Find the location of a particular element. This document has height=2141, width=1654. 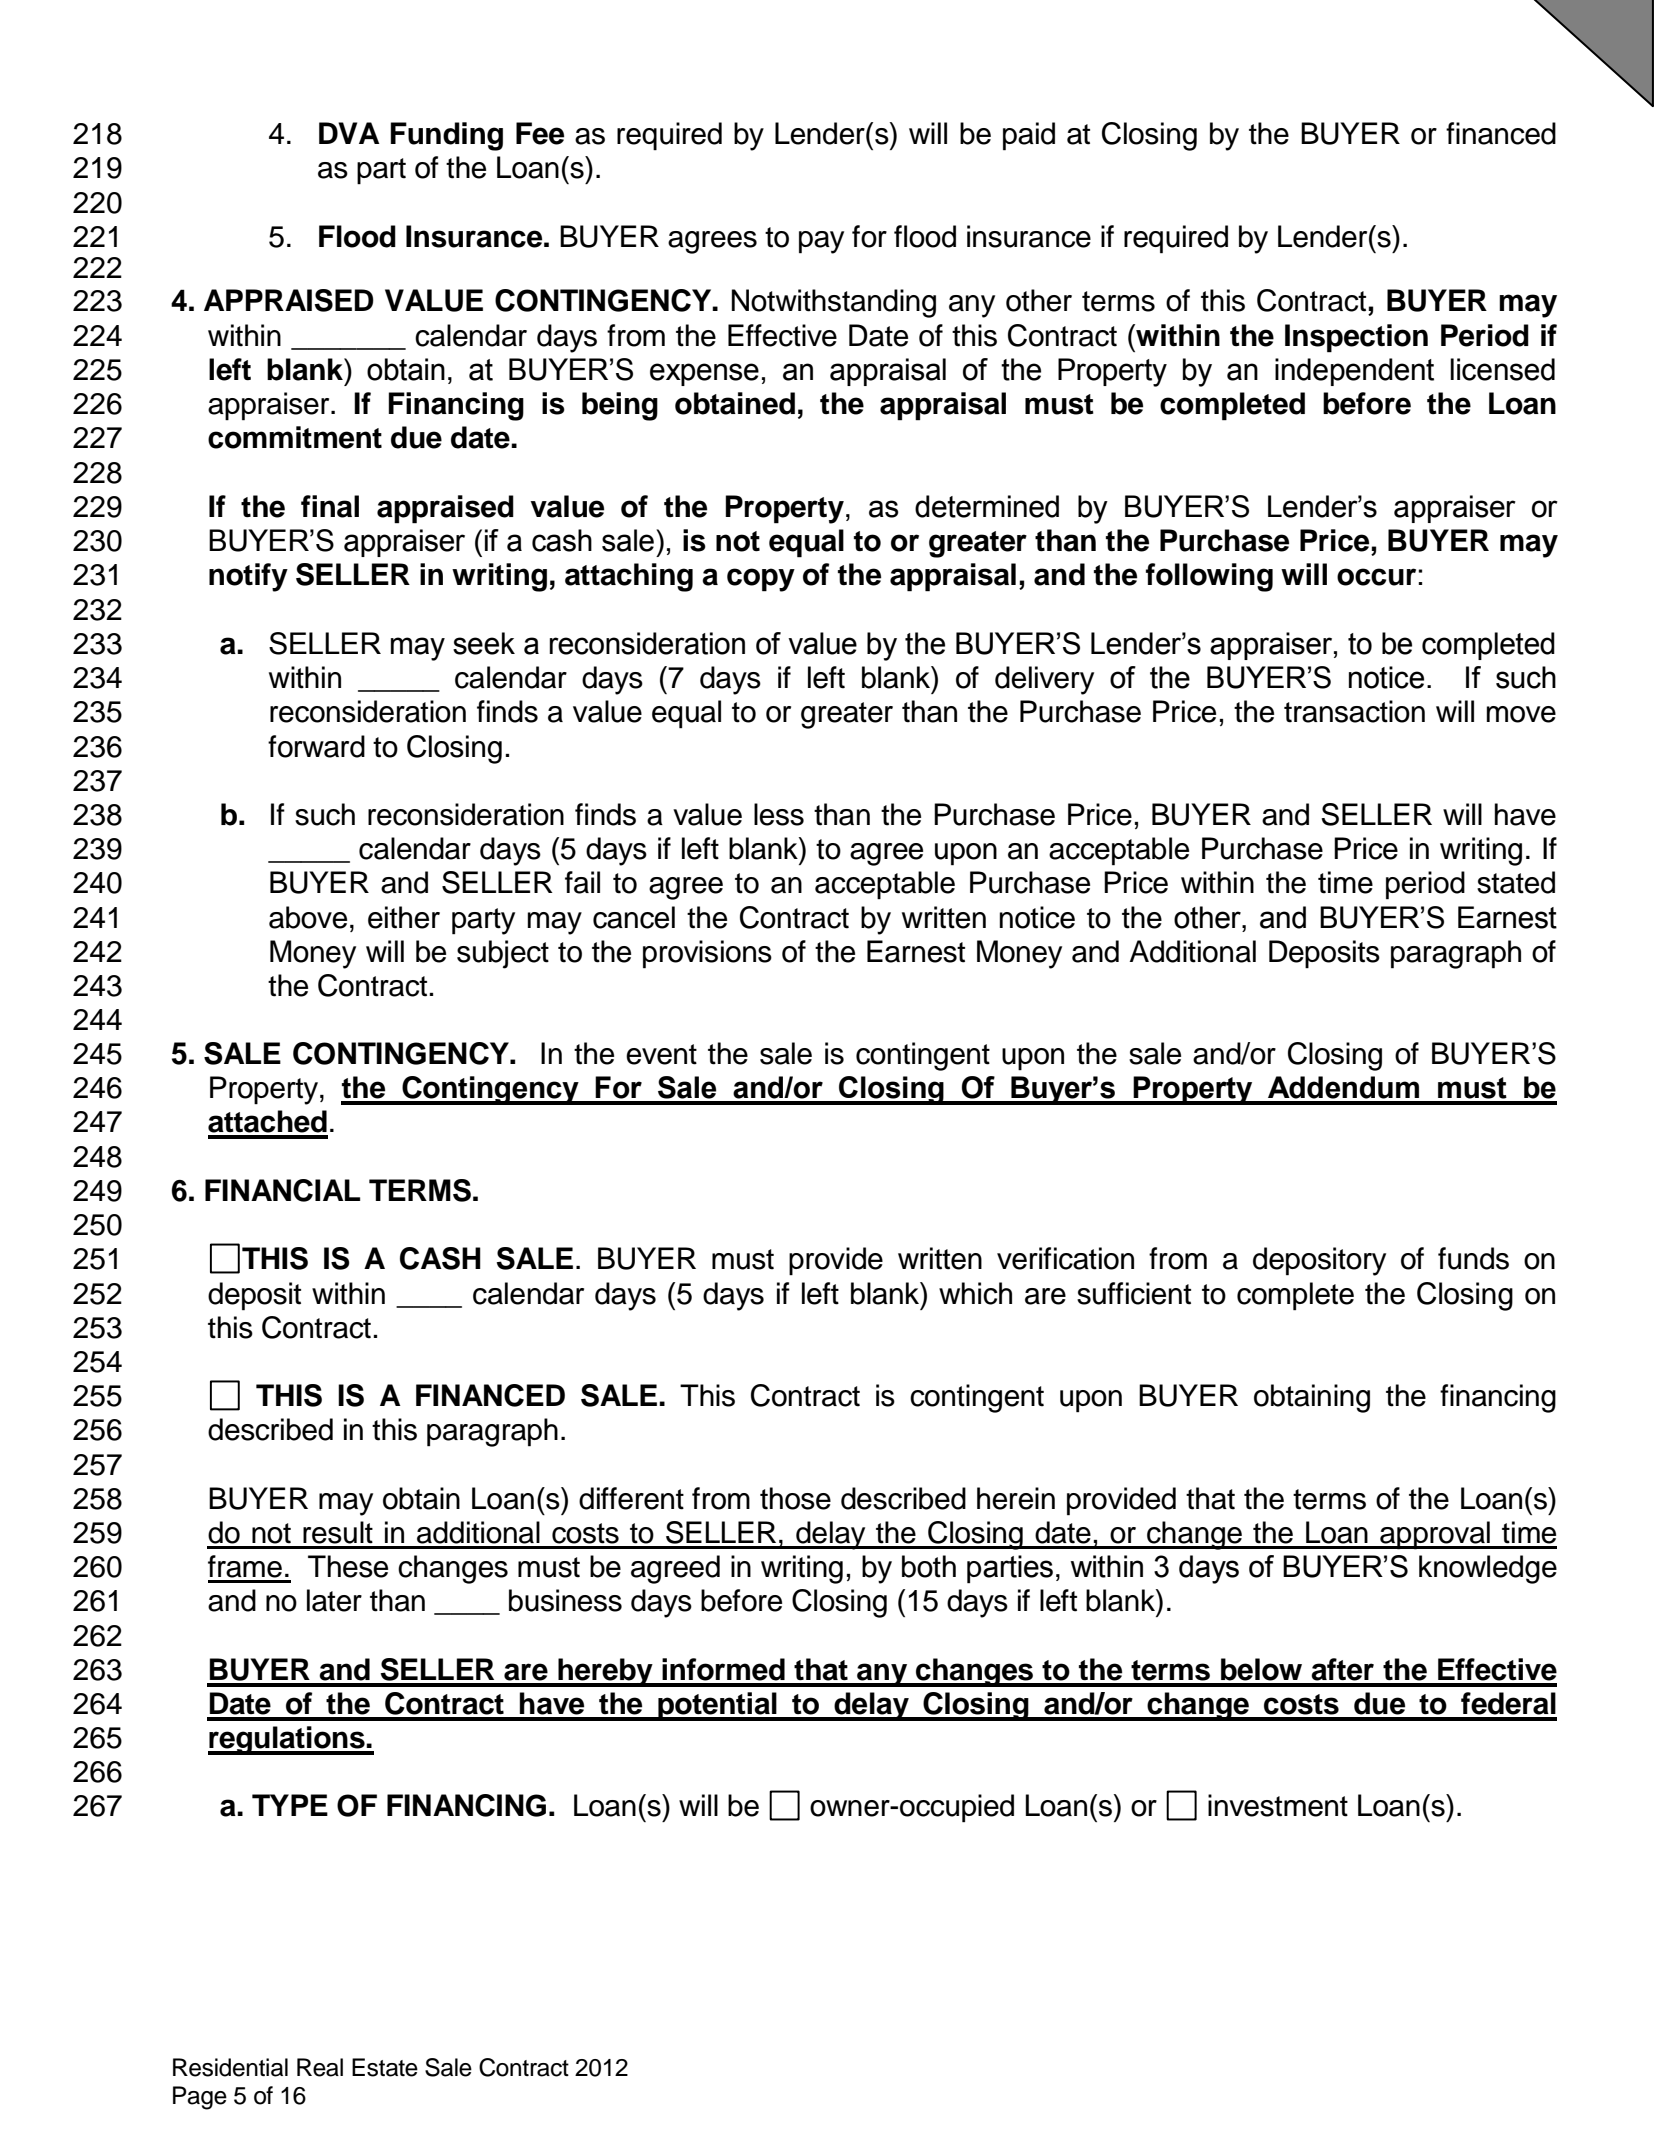

approval is located at coordinates (1435, 1535).
